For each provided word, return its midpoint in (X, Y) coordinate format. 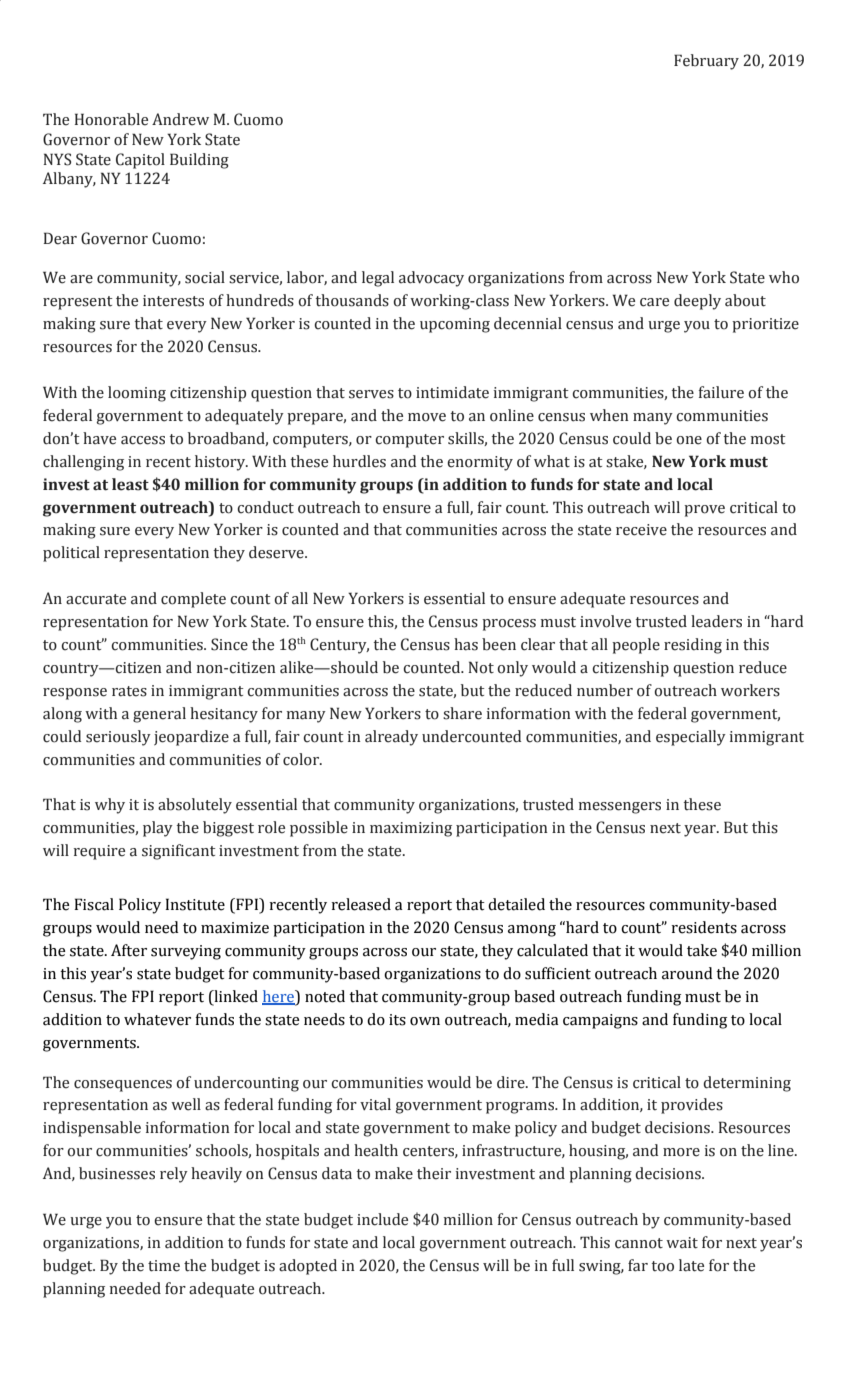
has (466, 644)
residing (693, 646)
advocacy (431, 279)
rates (129, 691)
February (706, 62)
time (164, 1266)
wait (682, 1243)
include (382, 1219)
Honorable (111, 119)
